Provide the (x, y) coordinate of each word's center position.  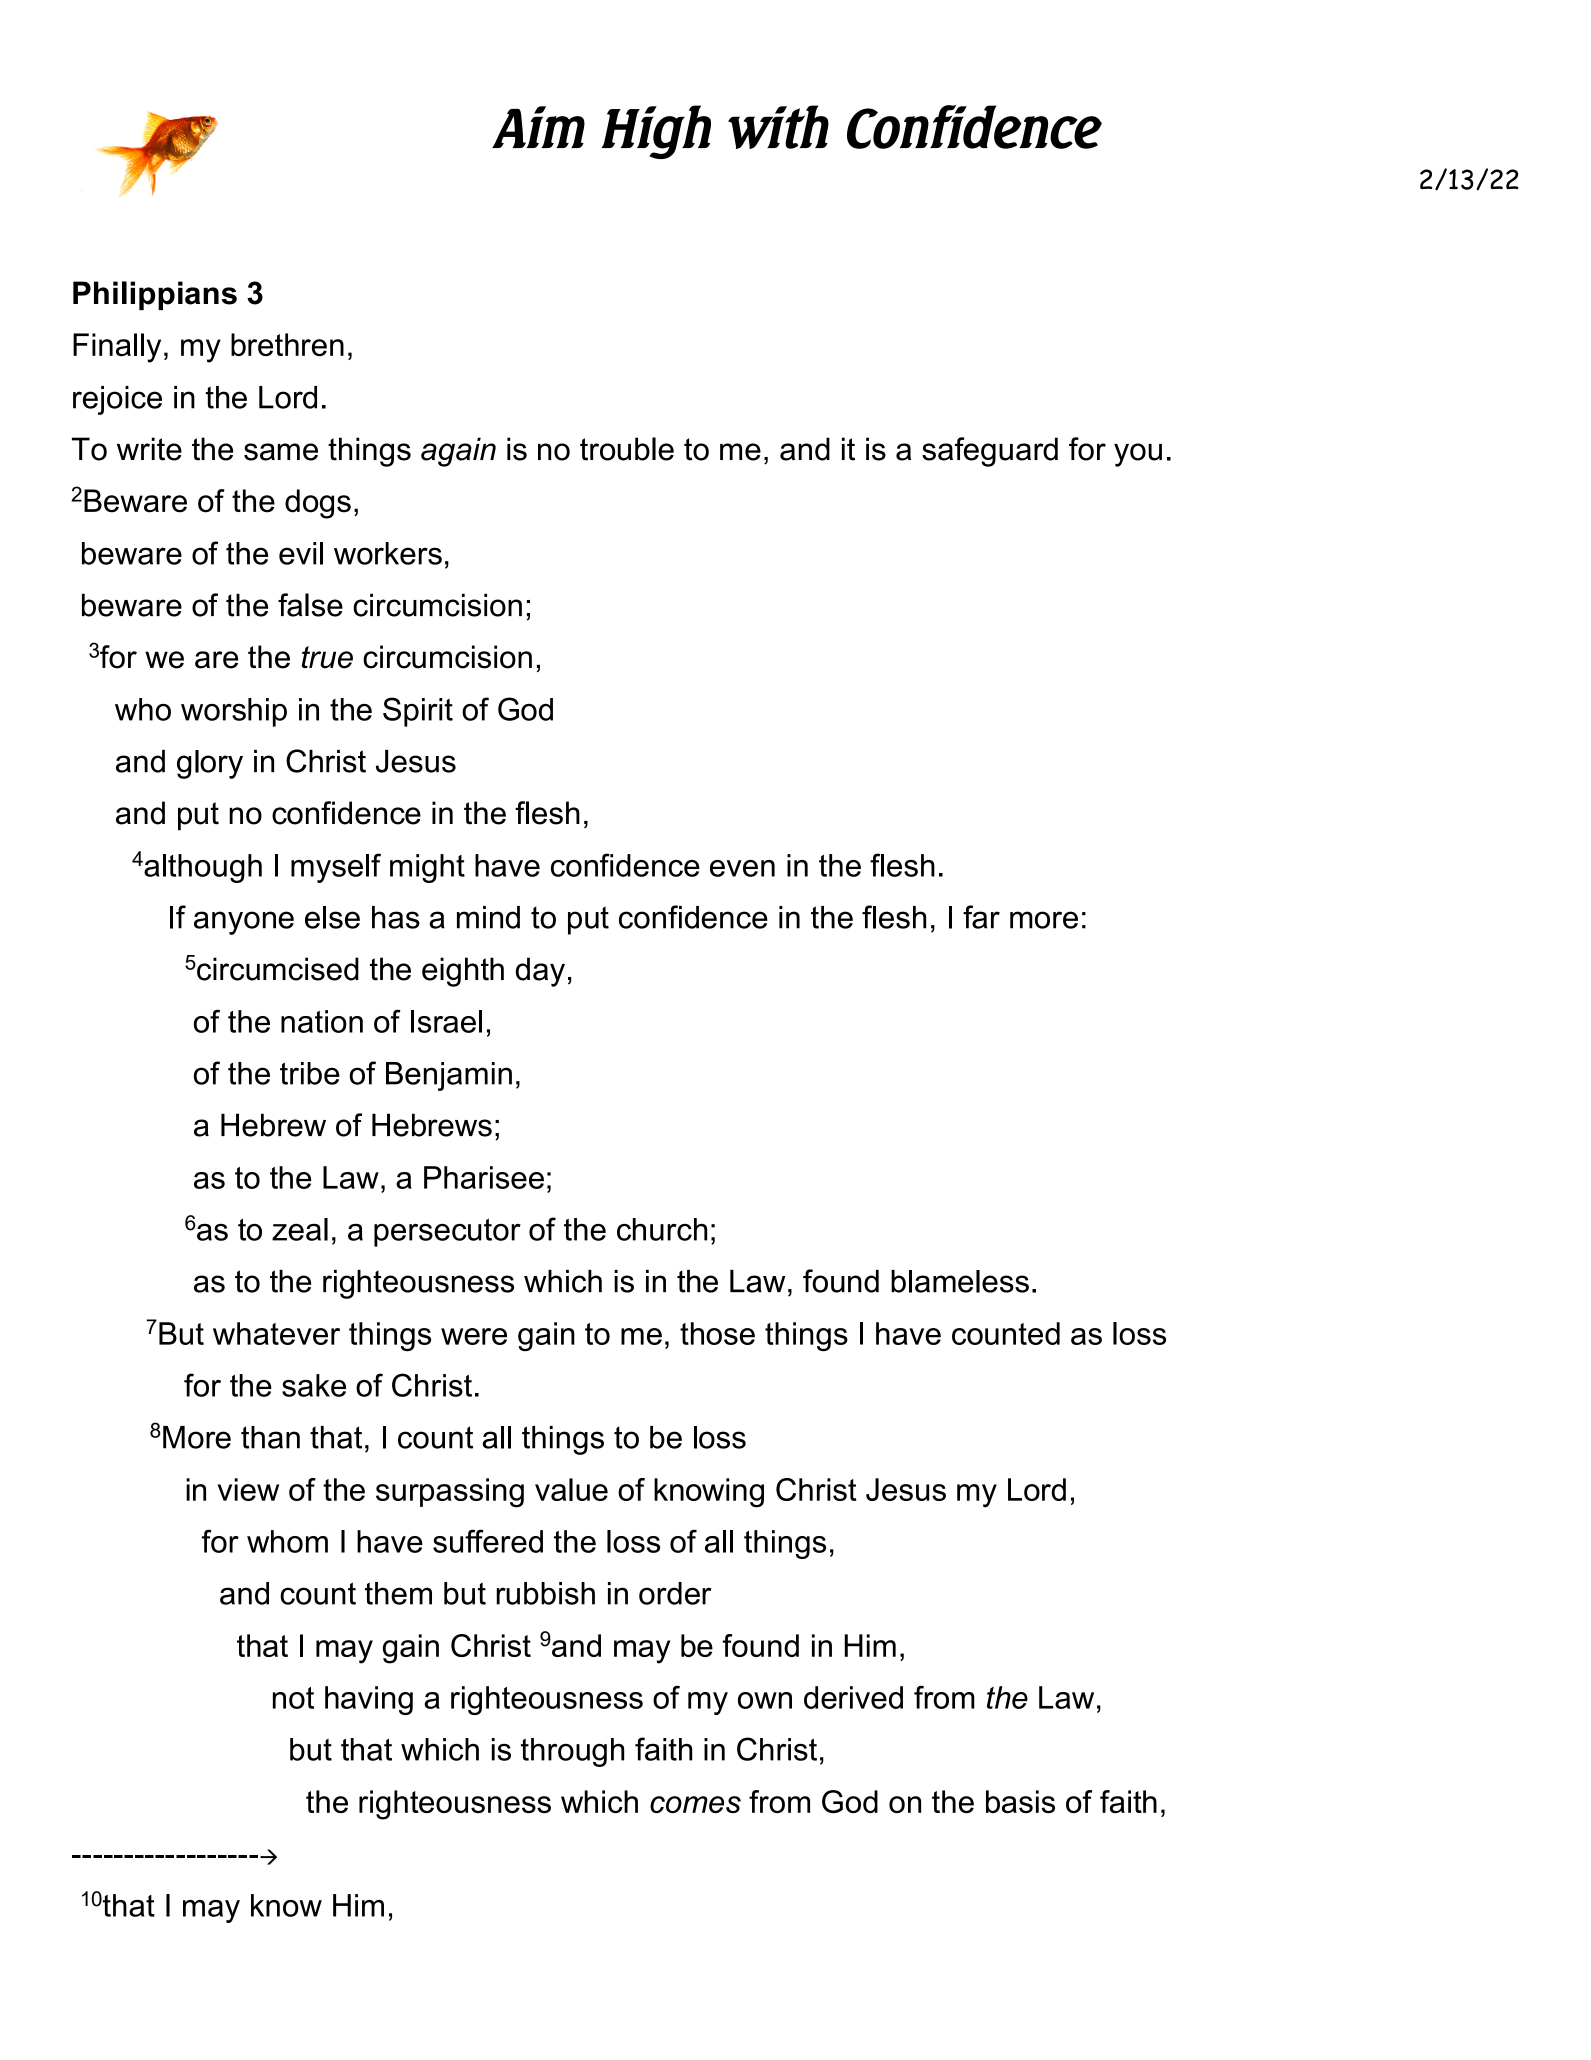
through (572, 1752)
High (656, 132)
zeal (300, 1229)
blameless (960, 1281)
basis (1020, 1801)
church (662, 1229)
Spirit (418, 712)
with (778, 127)
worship (234, 712)
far (981, 917)
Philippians (155, 295)
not (293, 1698)
